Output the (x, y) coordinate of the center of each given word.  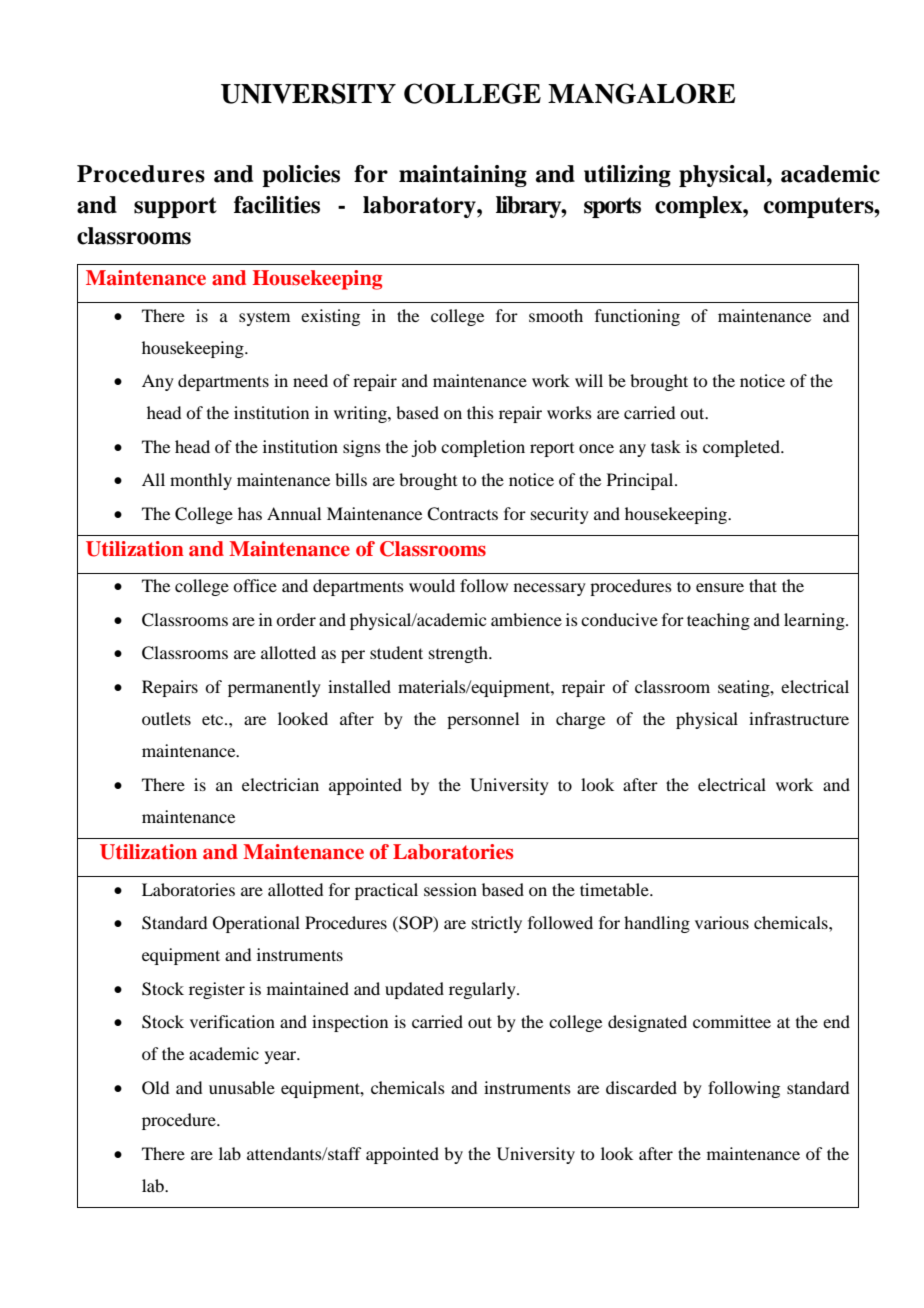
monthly (201, 481)
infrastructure (799, 718)
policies (301, 176)
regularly (483, 990)
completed (743, 448)
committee (732, 1021)
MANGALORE (642, 93)
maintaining (463, 176)
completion (483, 448)
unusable (242, 1087)
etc (214, 720)
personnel (483, 720)
